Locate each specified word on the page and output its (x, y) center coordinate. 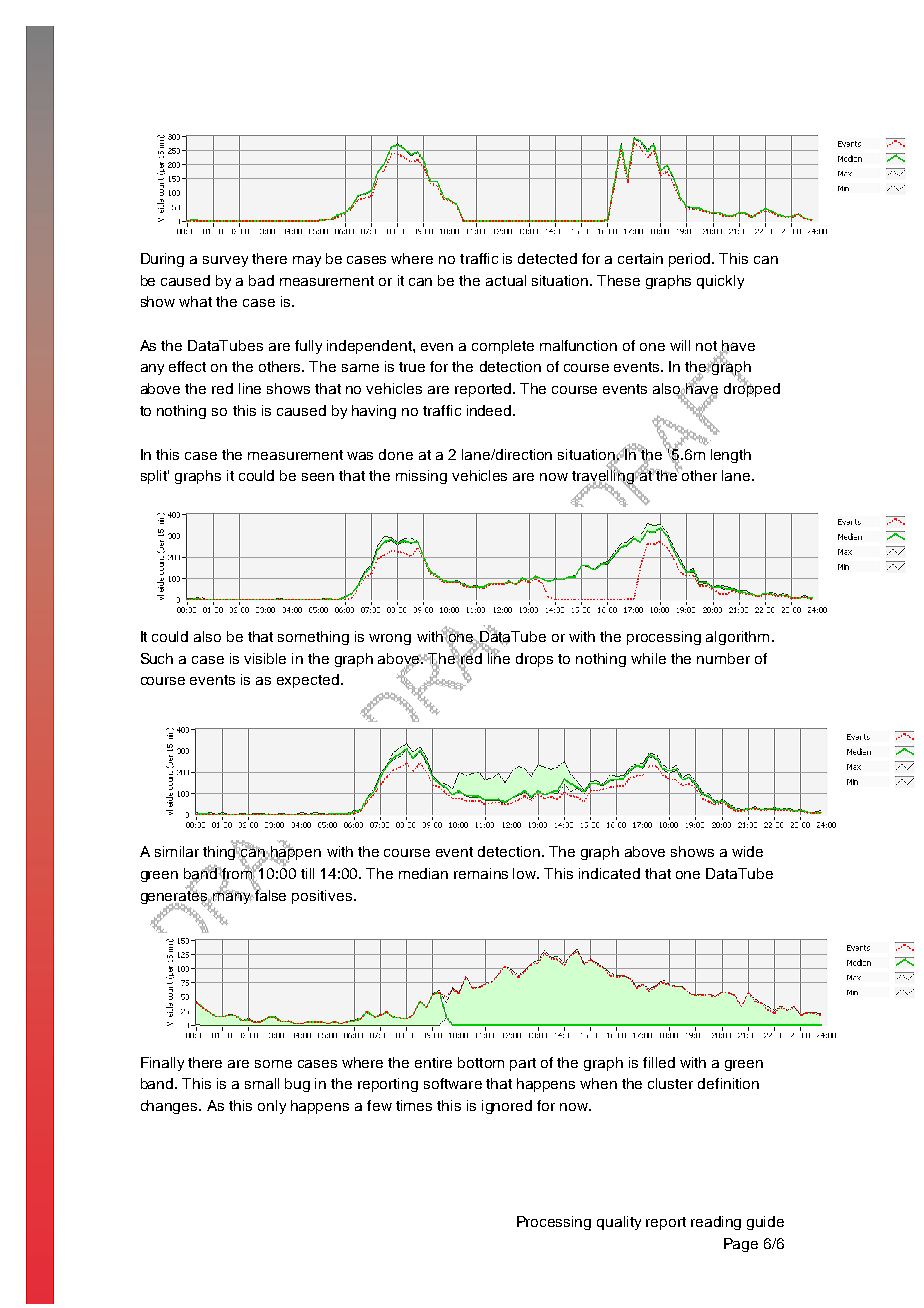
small (262, 1083)
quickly (720, 282)
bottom (481, 1062)
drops (534, 660)
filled (659, 1062)
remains (481, 873)
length (731, 456)
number (723, 658)
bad (261, 280)
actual (506, 280)
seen (318, 477)
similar (177, 851)
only (272, 1107)
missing (421, 477)
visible (265, 658)
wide (747, 851)
